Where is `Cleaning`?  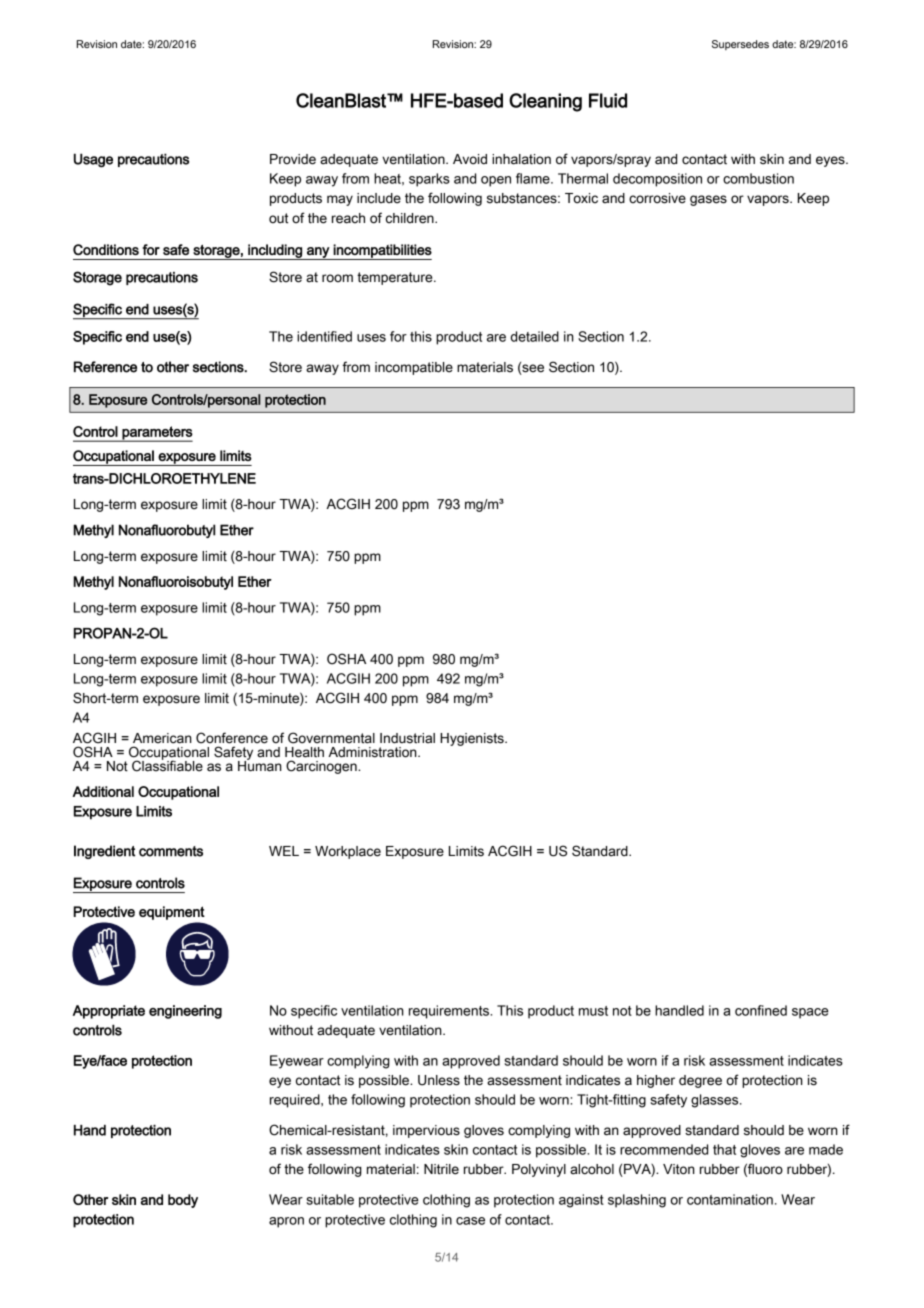 Cleaning is located at coordinates (545, 102).
